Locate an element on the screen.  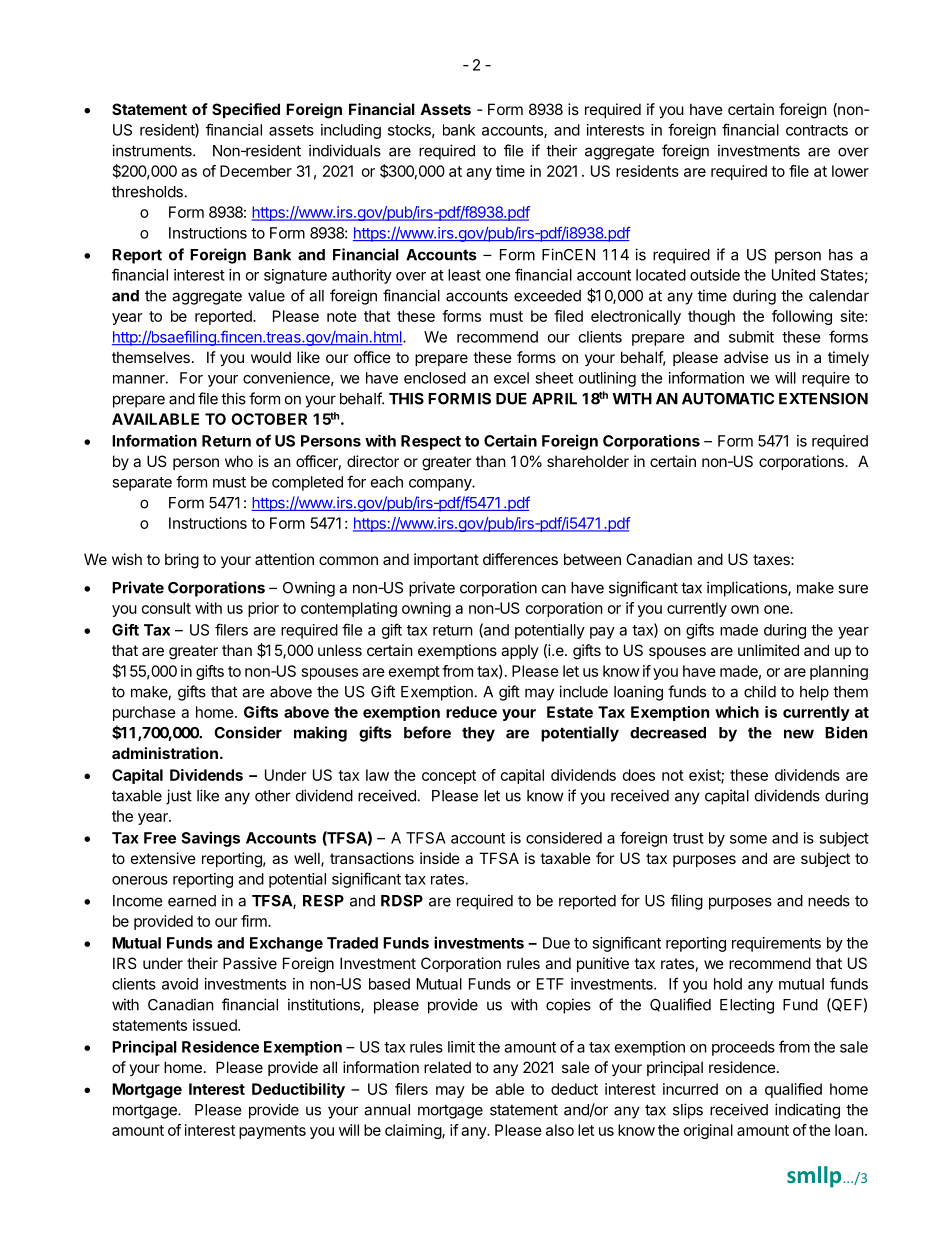
including is located at coordinates (351, 131).
